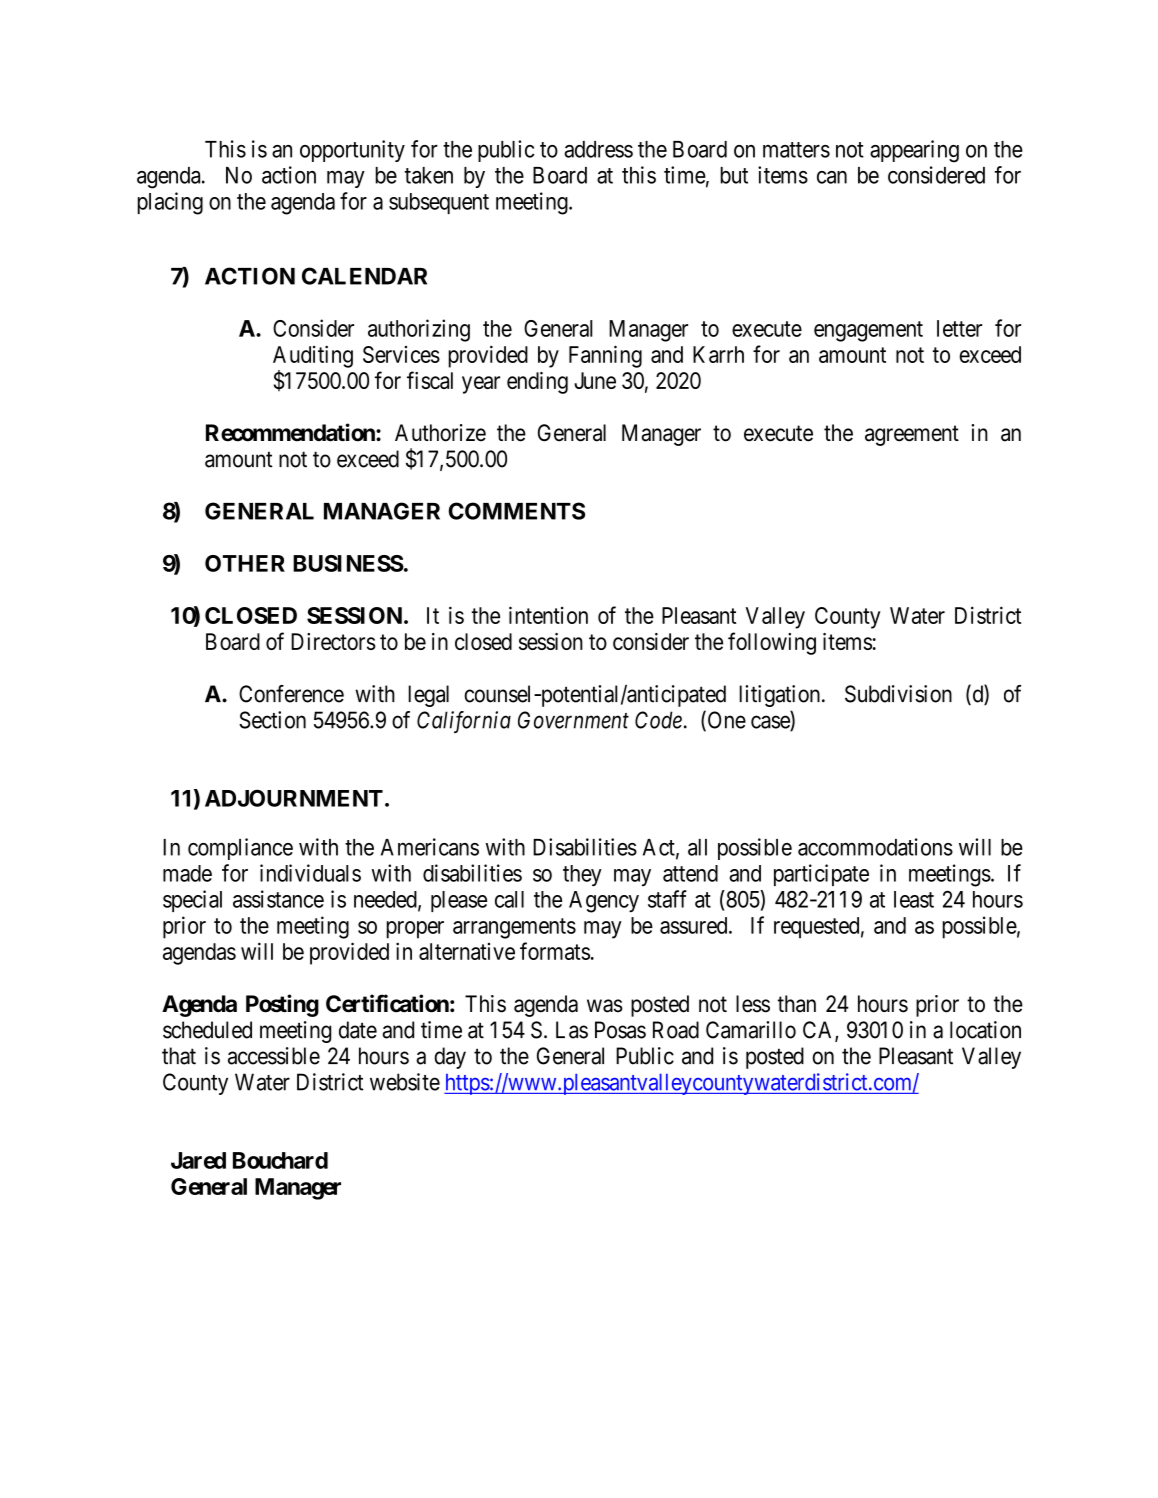 The width and height of the document is (1158, 1498). Describe the element at coordinates (291, 432) in the document. I see `Recommendation` at that location.
